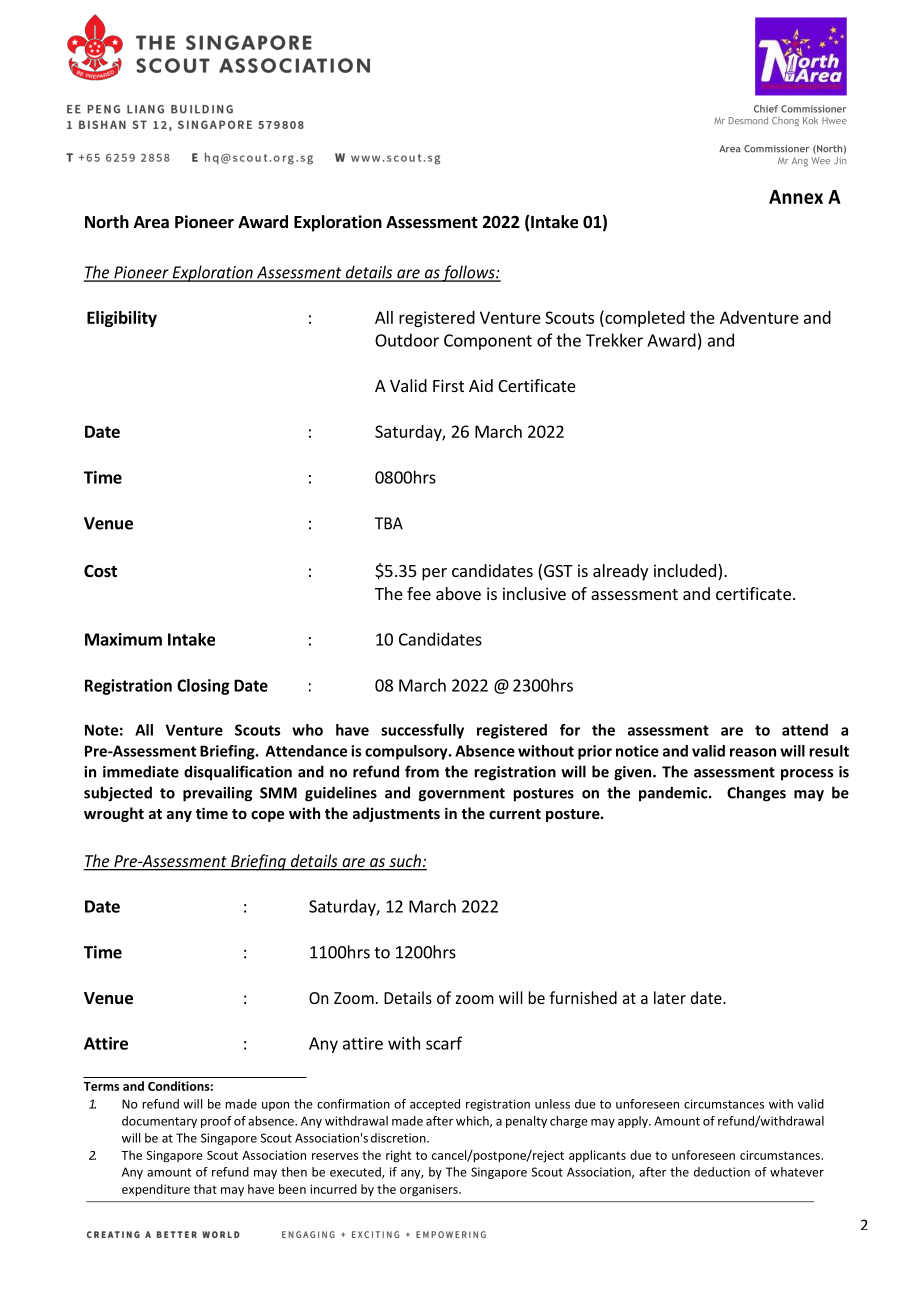 The width and height of the screenshot is (924, 1308). What do you see at coordinates (488, 342) in the screenshot?
I see `Component` at bounding box center [488, 342].
